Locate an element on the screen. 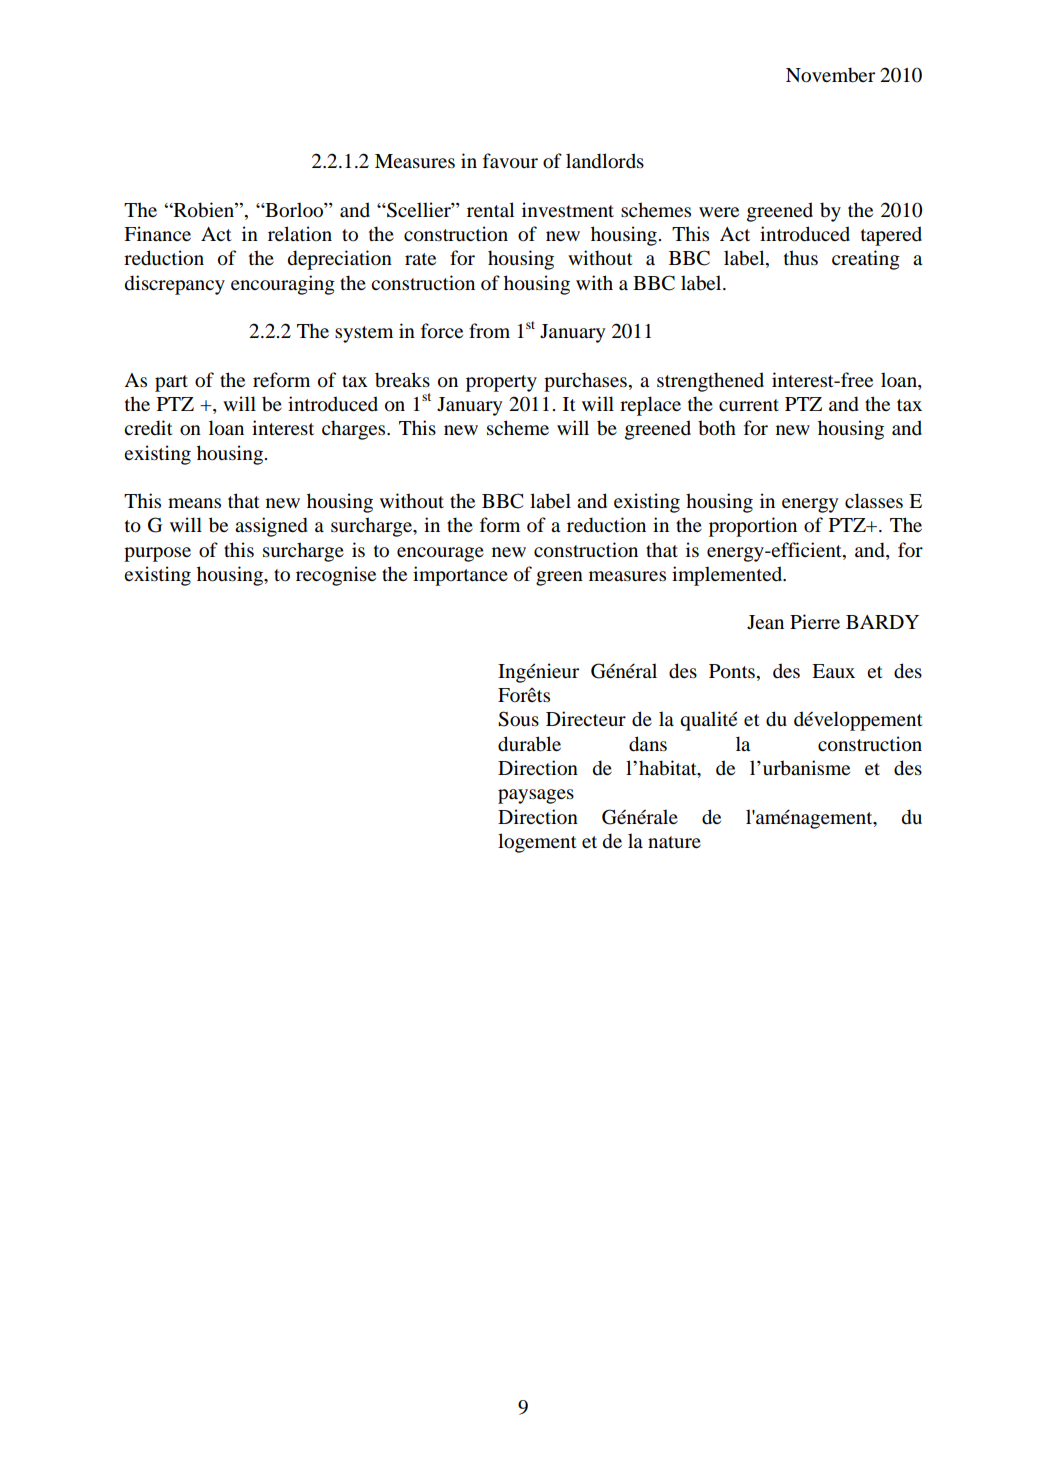  logement is located at coordinates (537, 843).
